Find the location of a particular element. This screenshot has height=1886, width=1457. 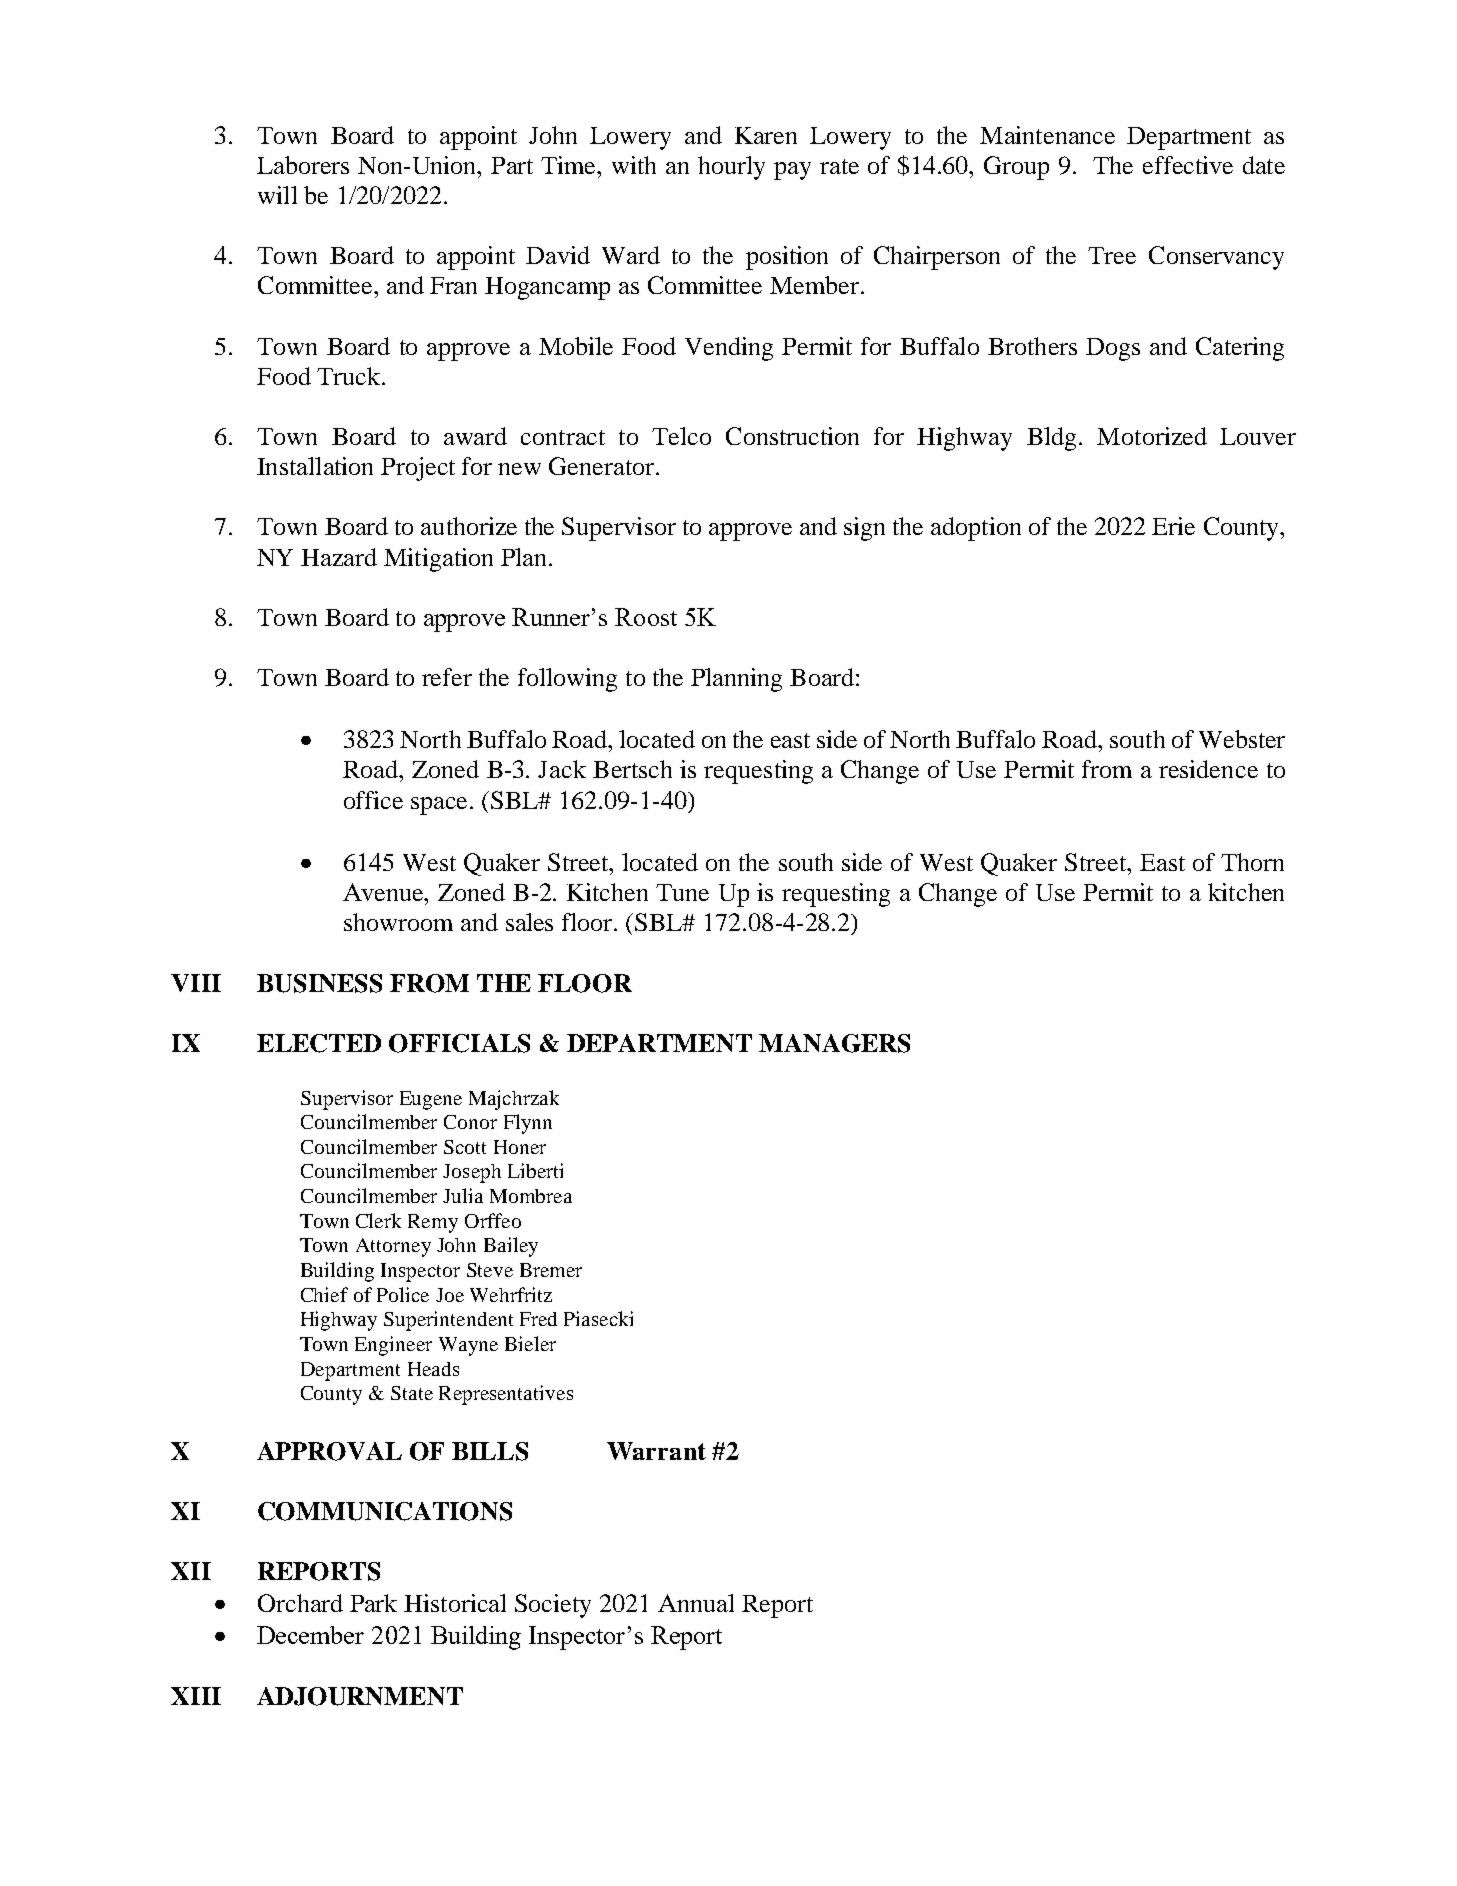

hourly is located at coordinates (731, 168).
